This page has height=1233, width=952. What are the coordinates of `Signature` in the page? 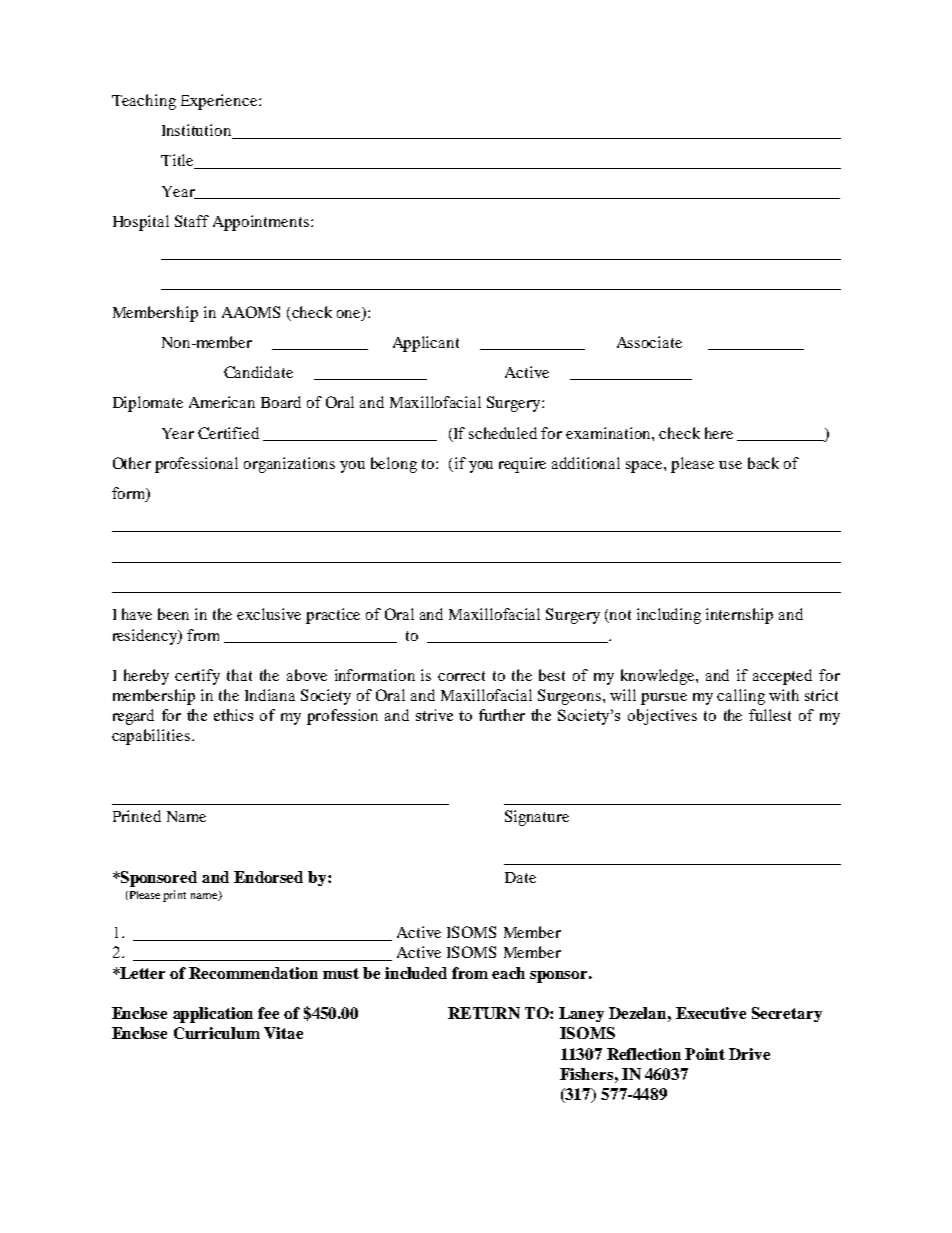 It's located at (537, 818).
